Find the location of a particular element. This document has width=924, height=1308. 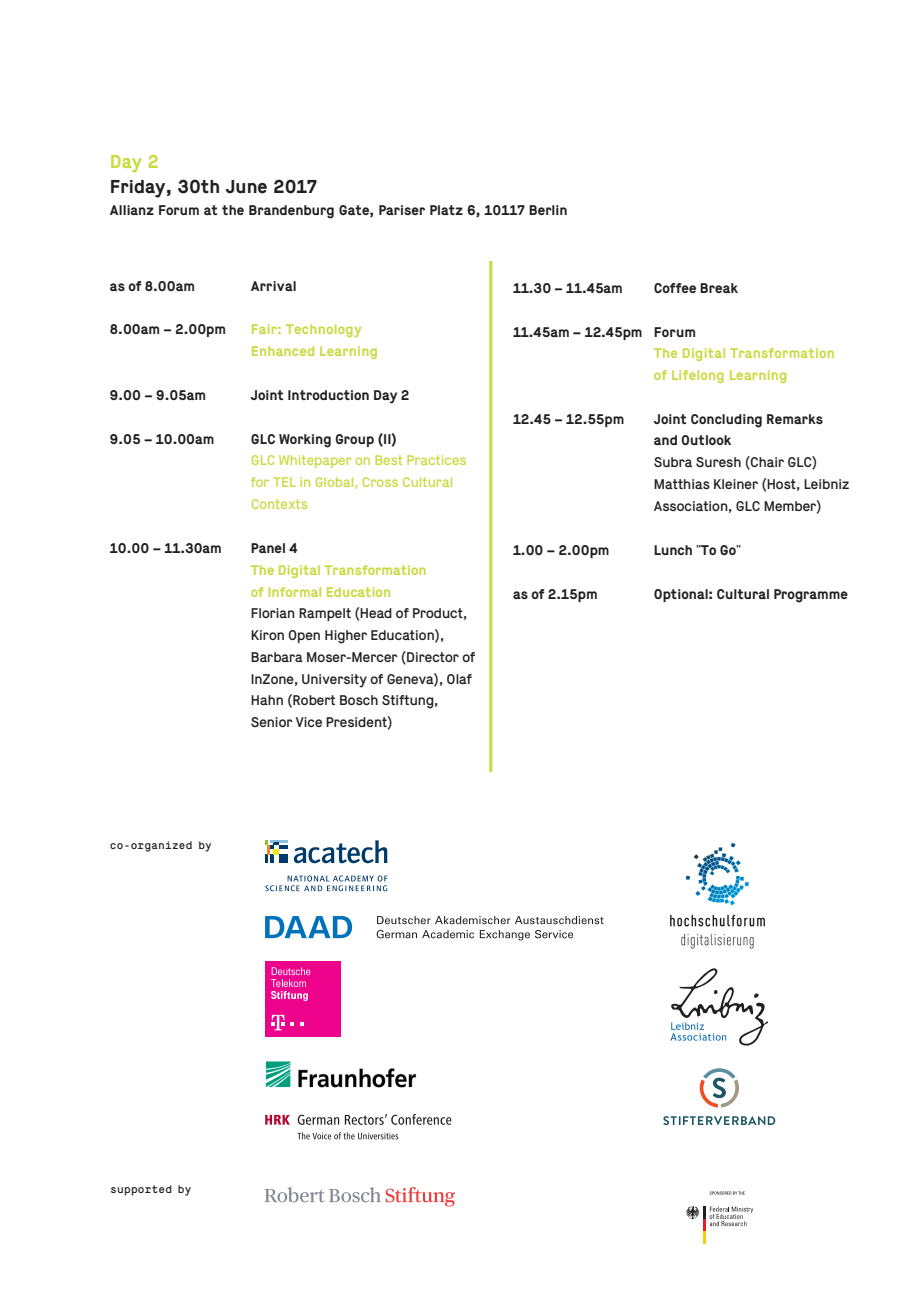

University is located at coordinates (334, 681).
